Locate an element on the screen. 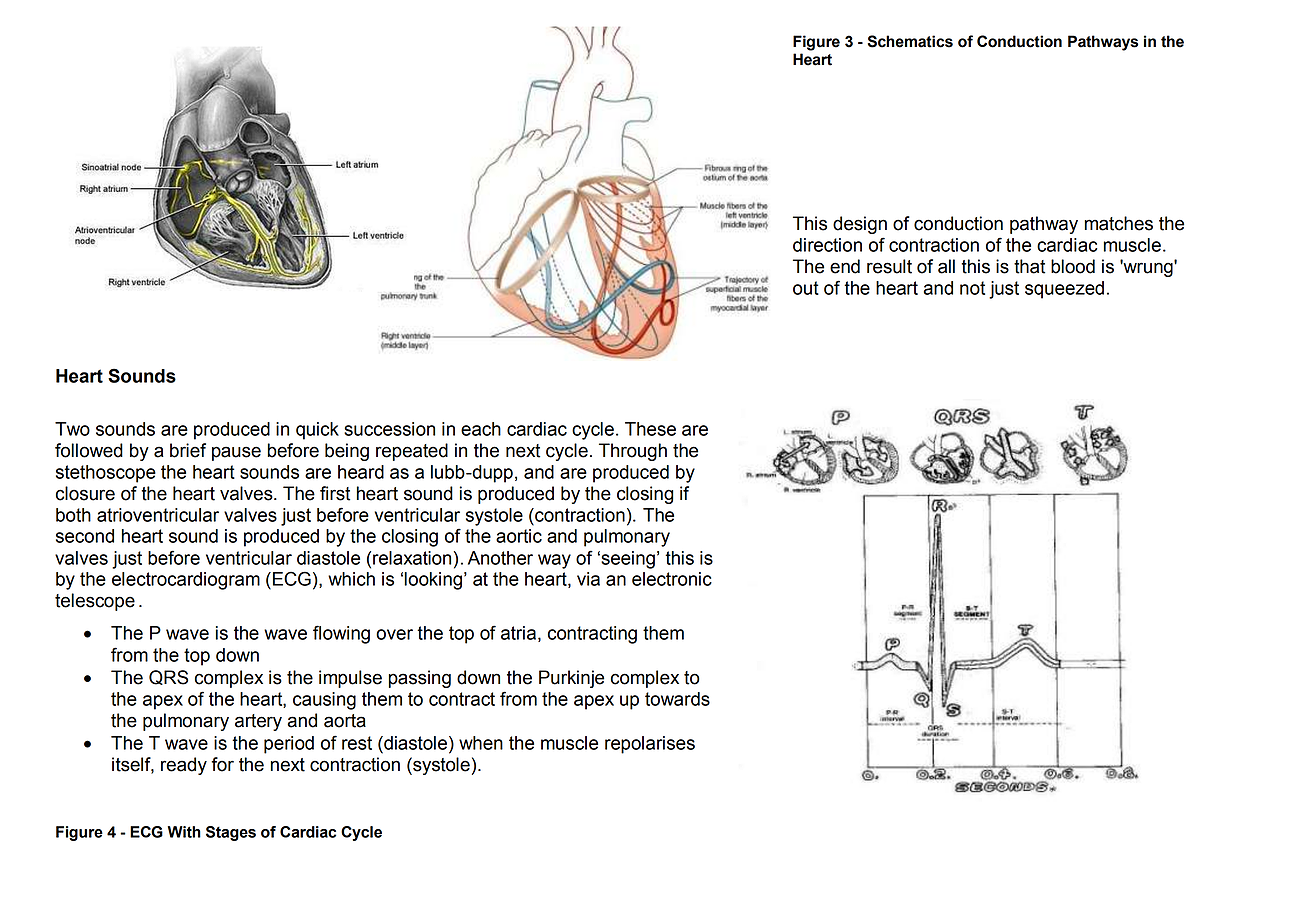 This screenshot has height=924, width=1308. Schematics is located at coordinates (910, 41).
